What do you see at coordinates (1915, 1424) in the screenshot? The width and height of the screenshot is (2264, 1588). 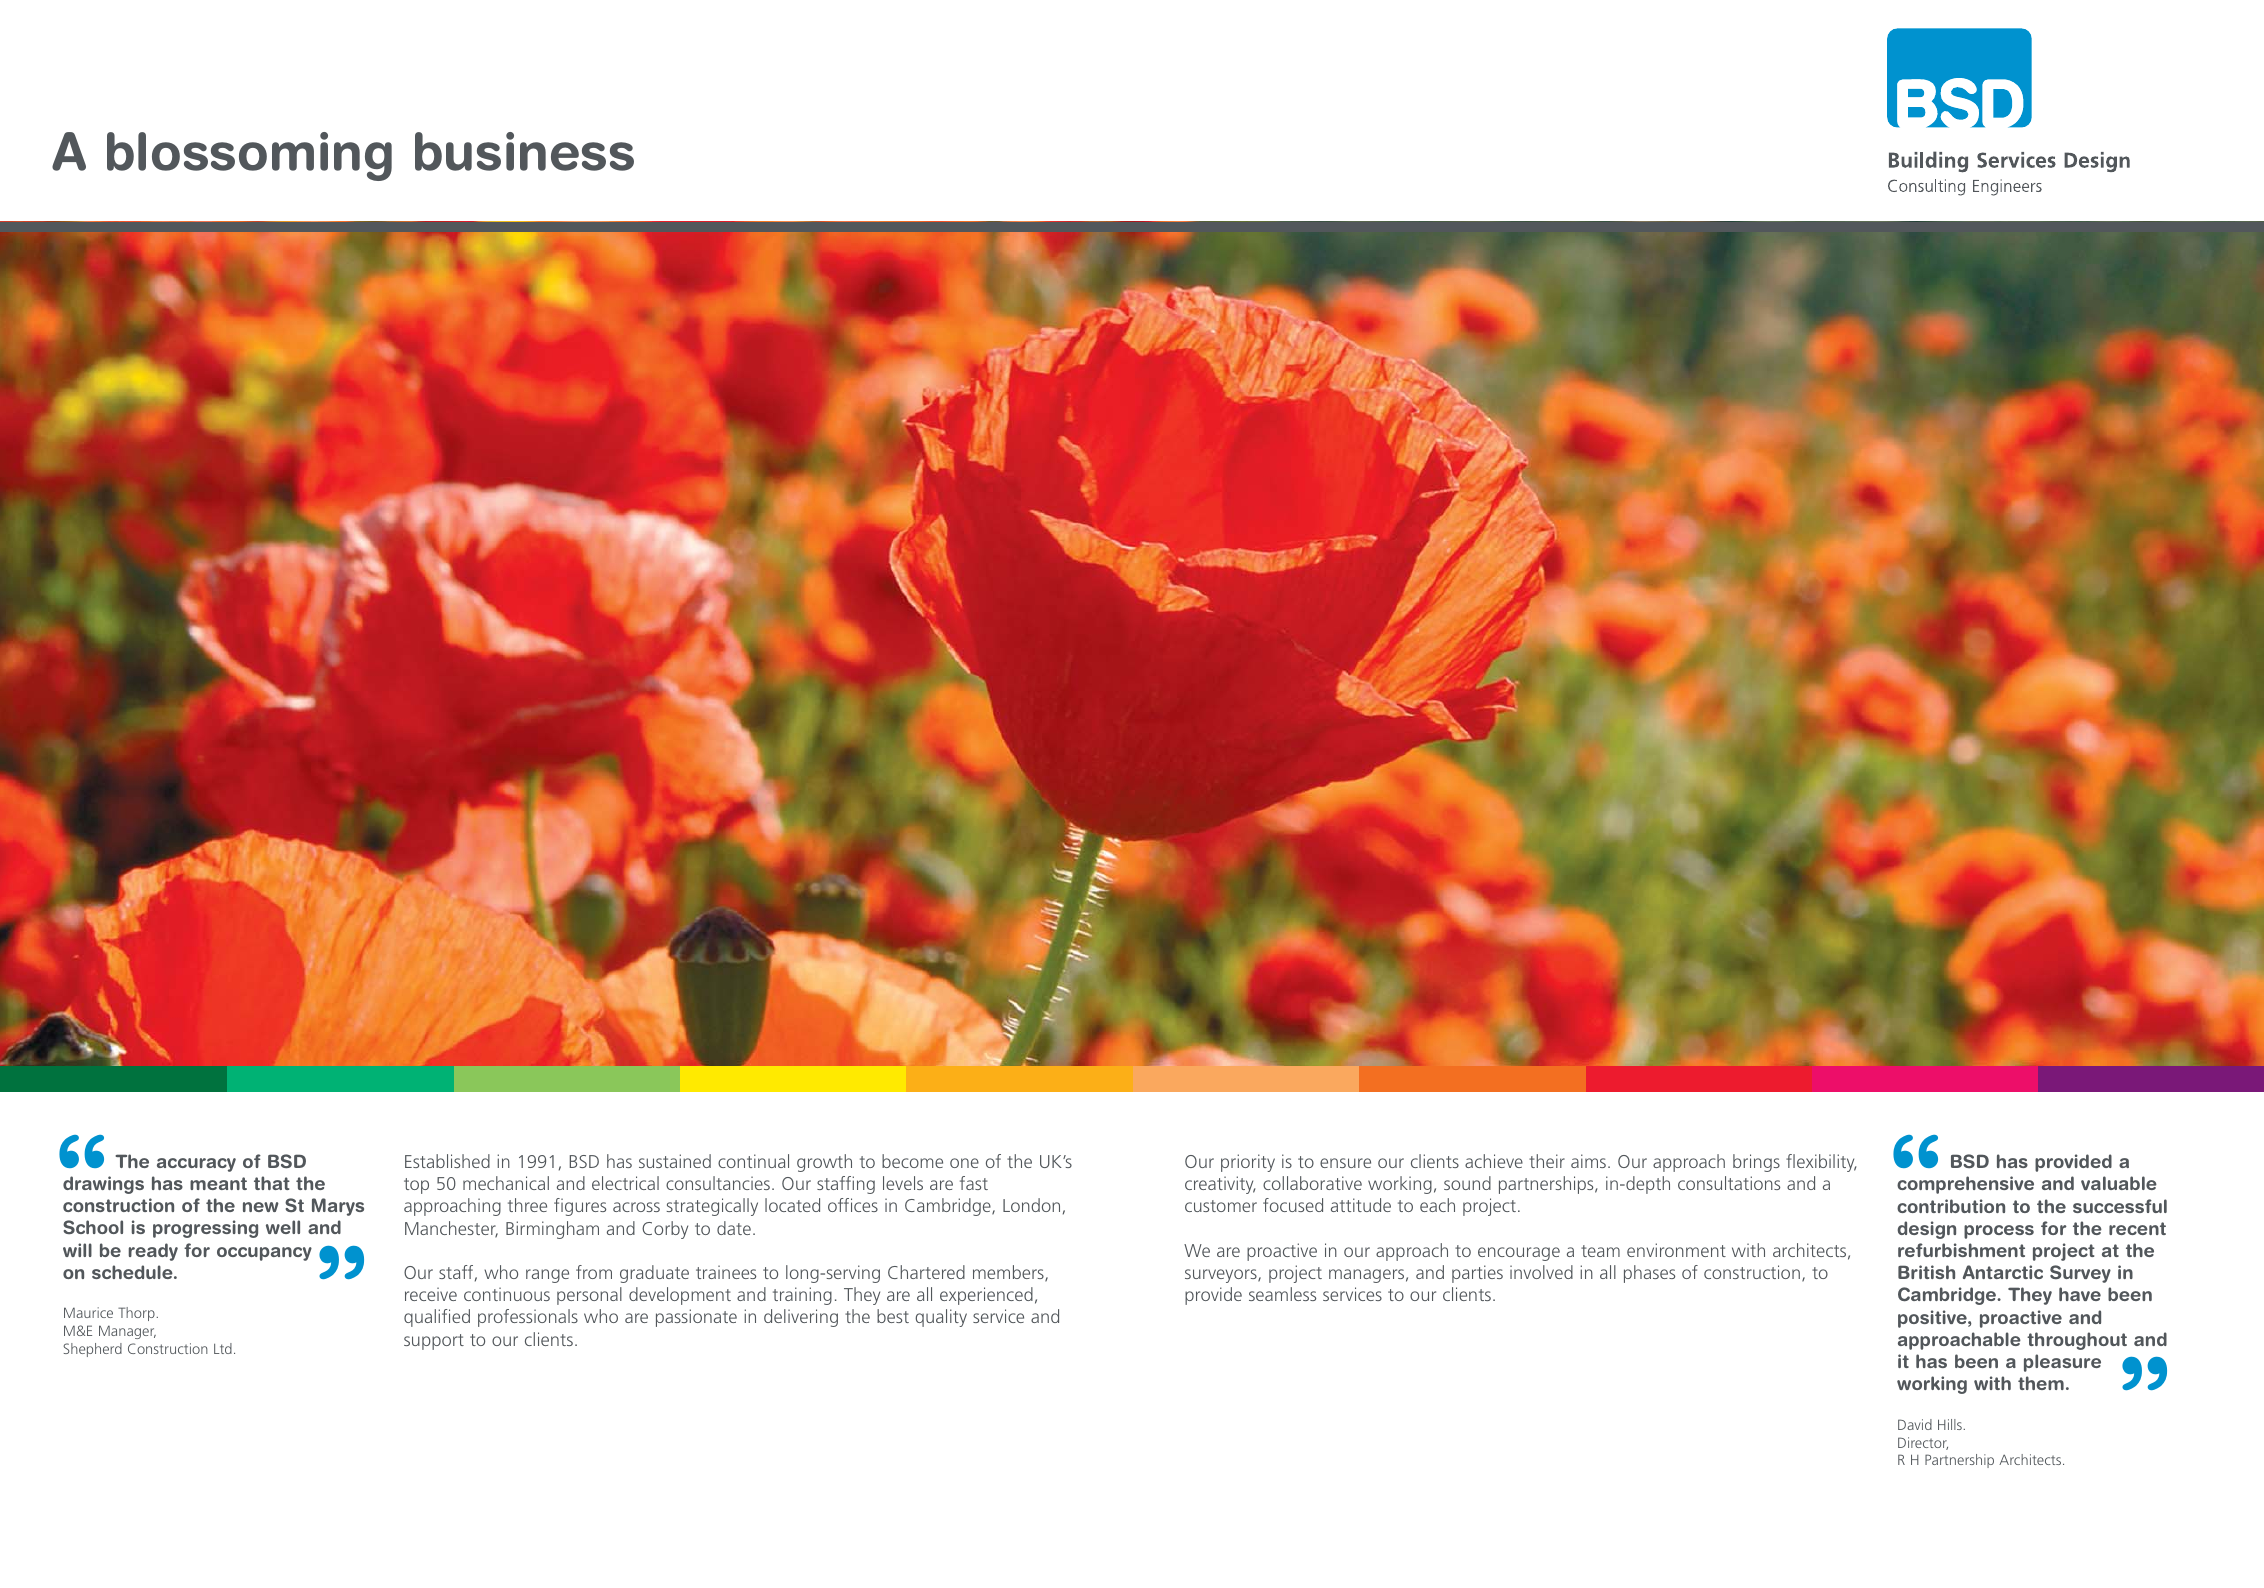 I see `David` at bounding box center [1915, 1424].
